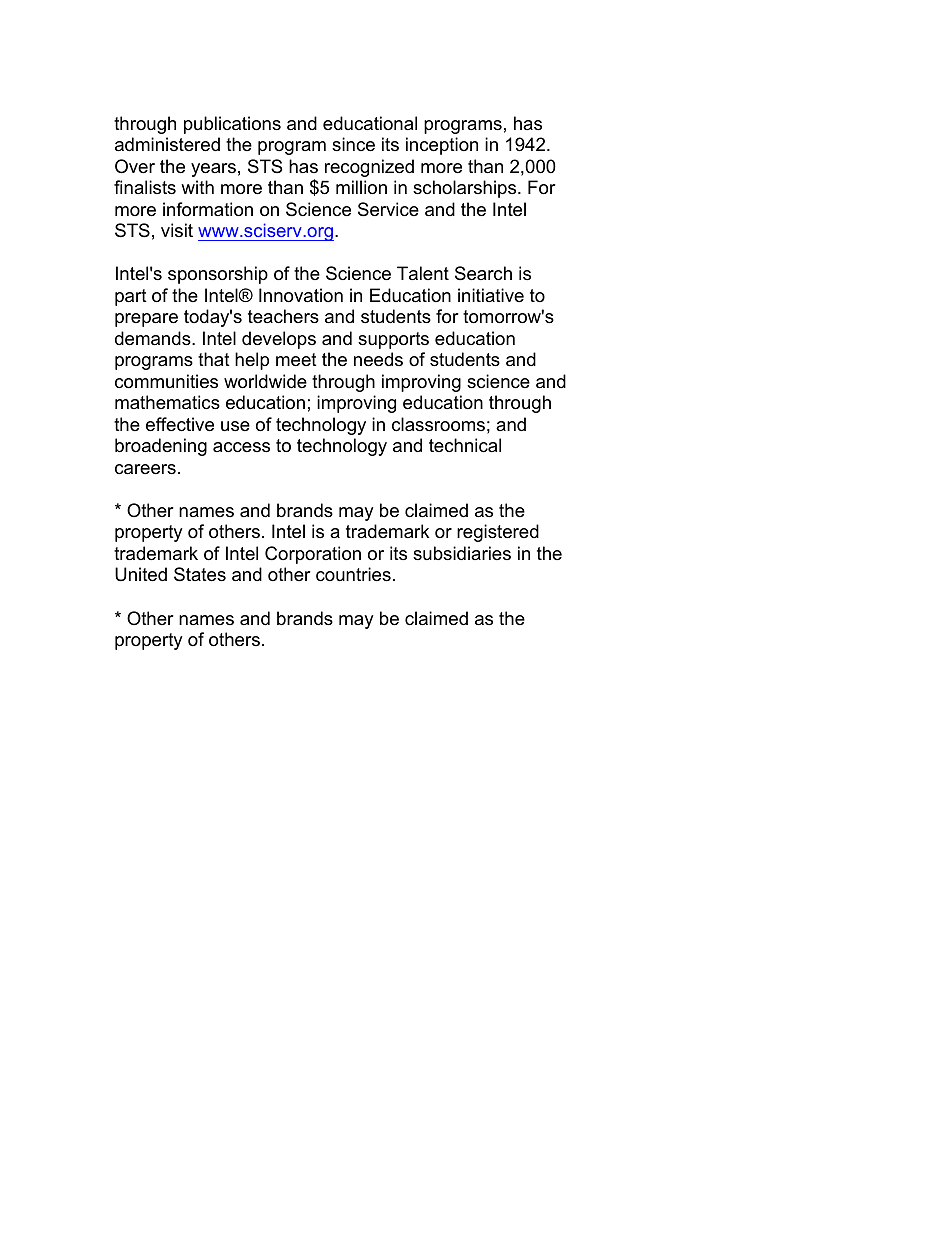 Image resolution: width=952 pixels, height=1233 pixels. Describe the element at coordinates (442, 146) in the screenshot. I see `inception` at that location.
